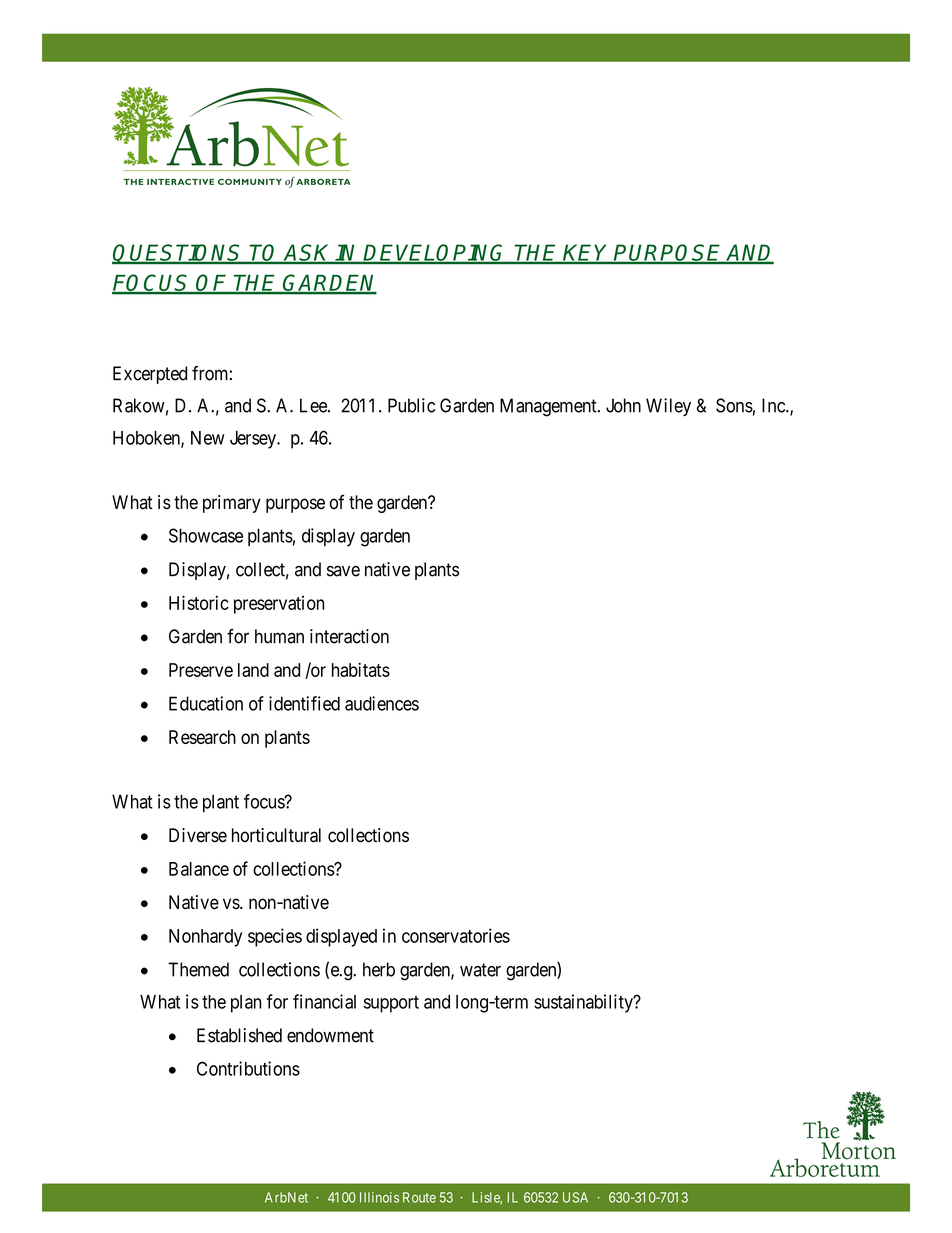  Describe the element at coordinates (248, 1068) in the screenshot. I see `Contributions` at that location.
